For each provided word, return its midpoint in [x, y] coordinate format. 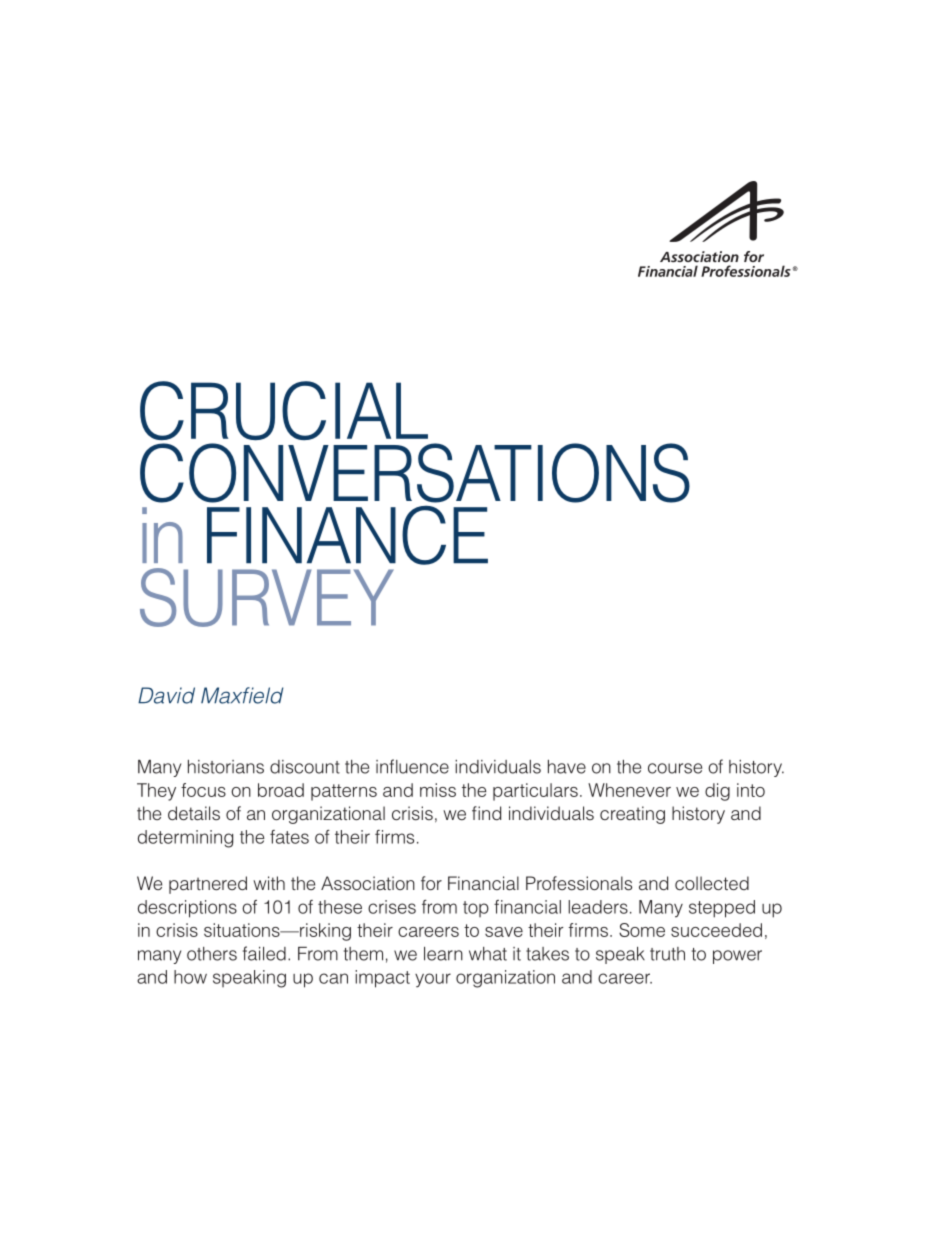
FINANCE [347, 535]
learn [443, 954]
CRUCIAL [284, 410]
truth [667, 954]
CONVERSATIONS [415, 473]
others [212, 954]
